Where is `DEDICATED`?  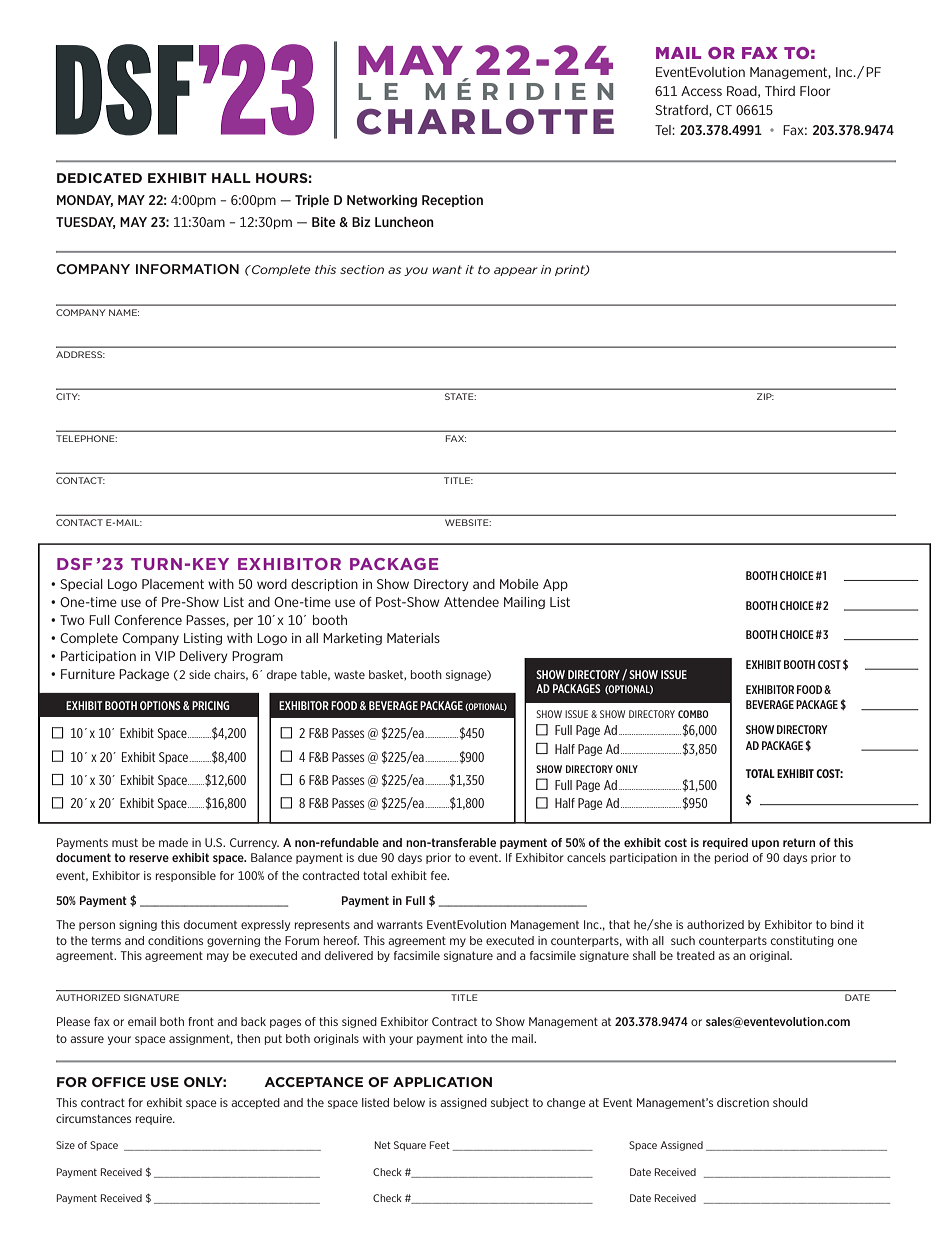
DEDICATED is located at coordinates (99, 178).
